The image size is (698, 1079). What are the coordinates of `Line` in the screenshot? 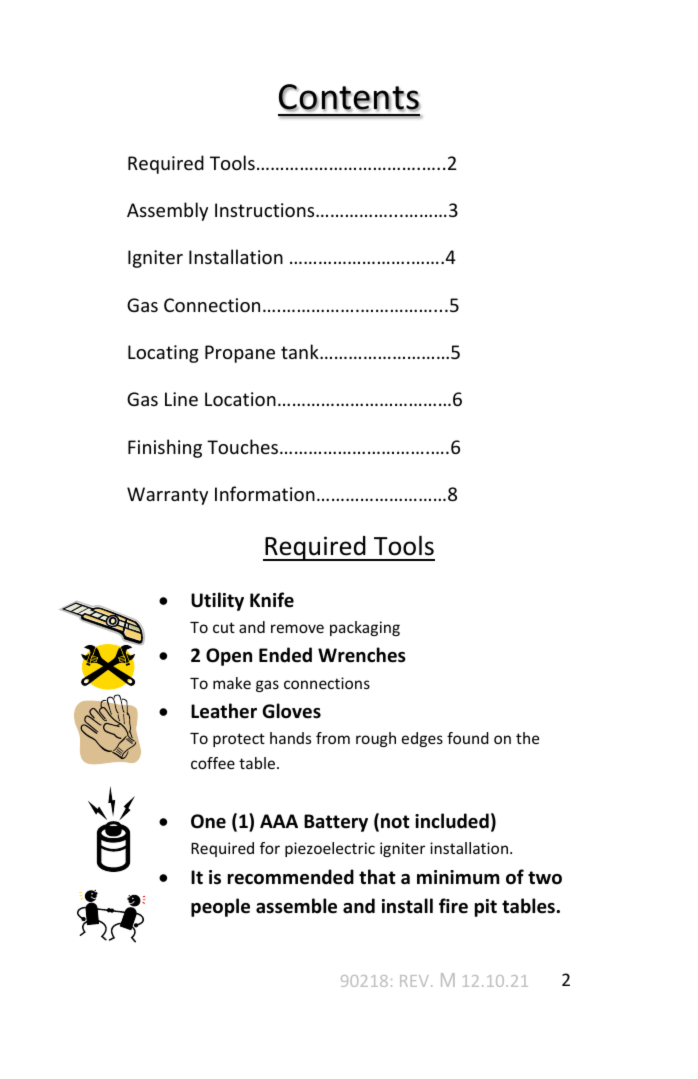 It's located at (181, 399).
